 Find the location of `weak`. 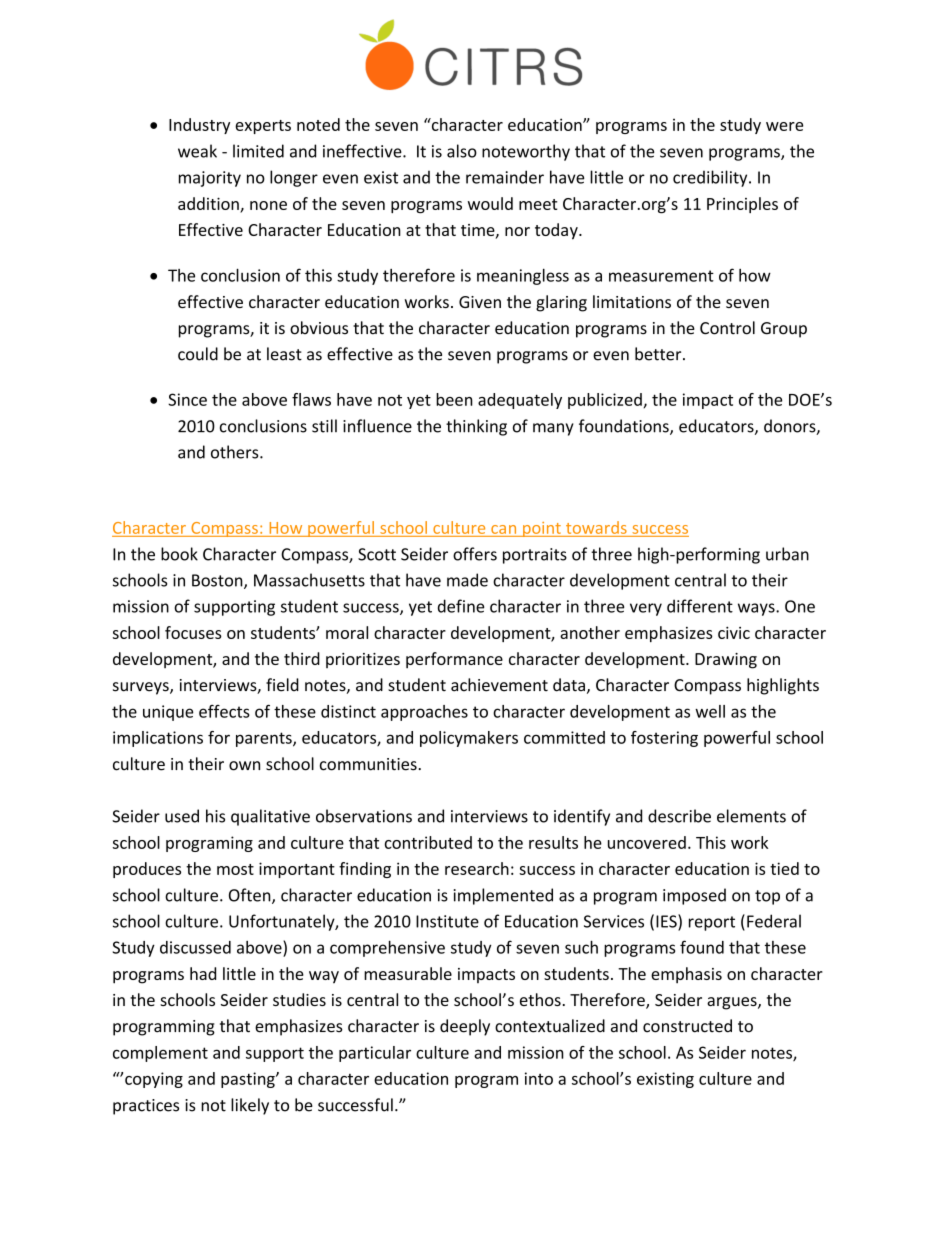

weak is located at coordinates (197, 151).
